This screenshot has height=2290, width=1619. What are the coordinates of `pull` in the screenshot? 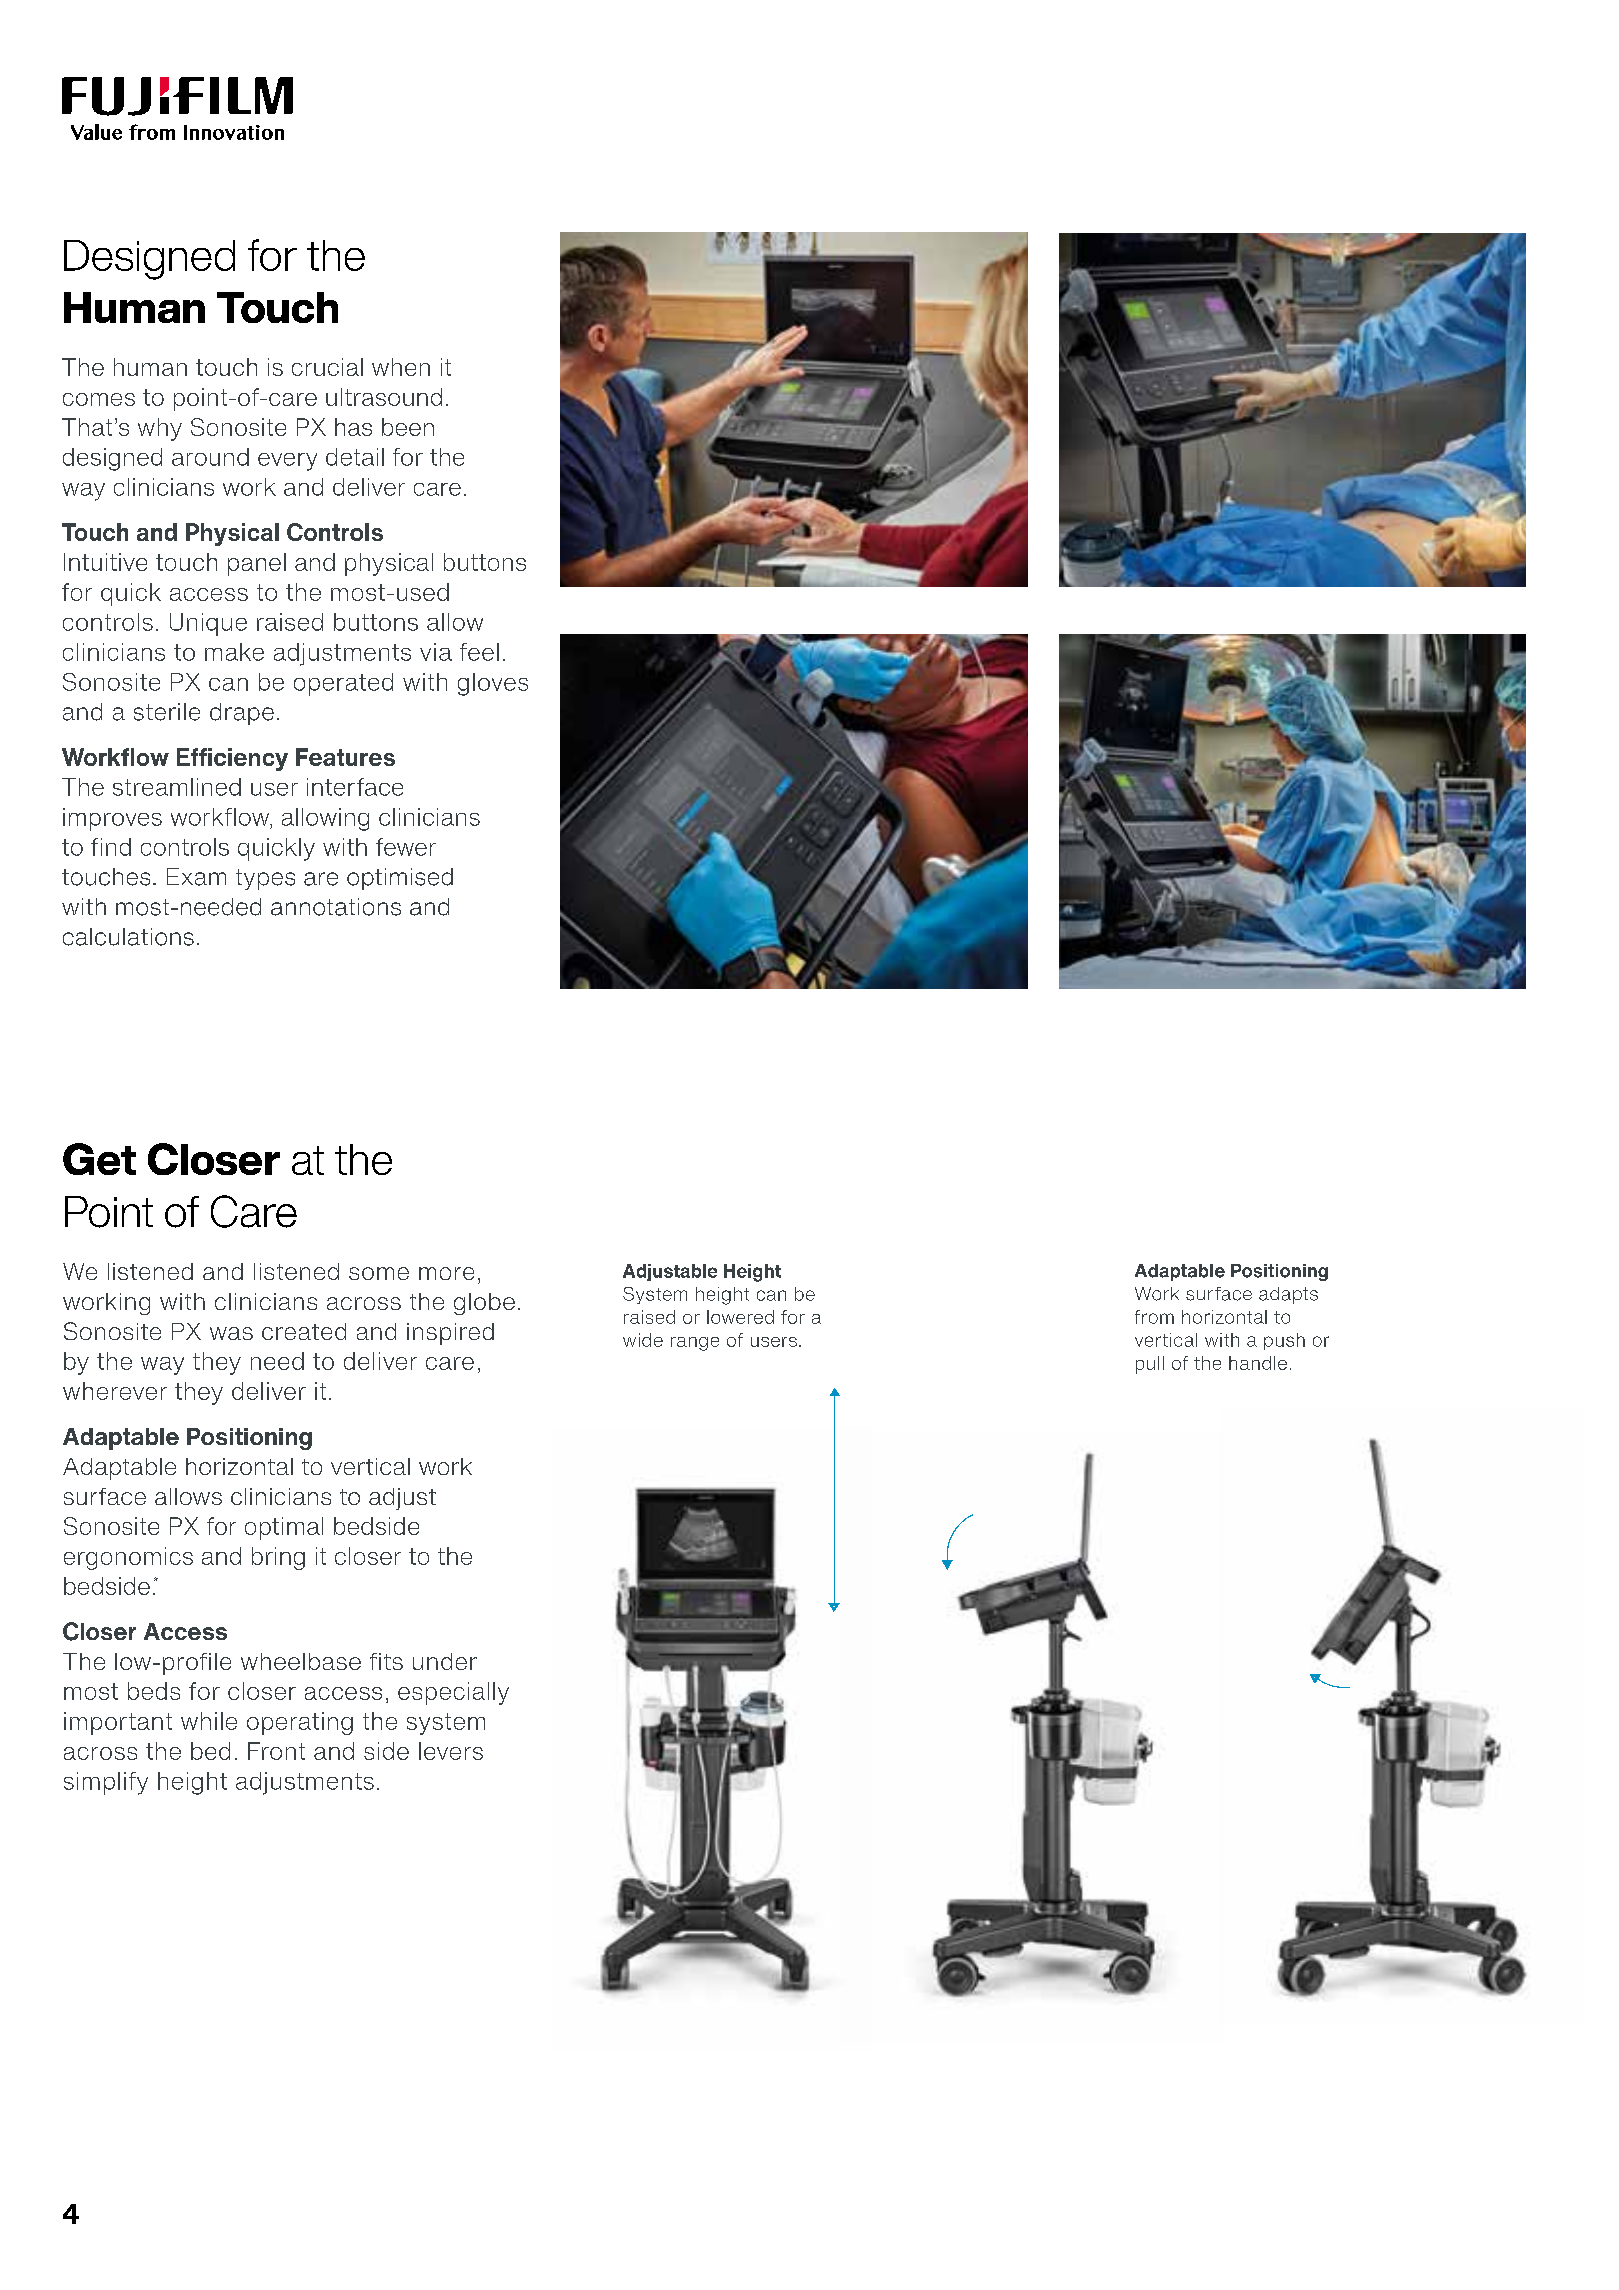 It's located at (1150, 1365).
